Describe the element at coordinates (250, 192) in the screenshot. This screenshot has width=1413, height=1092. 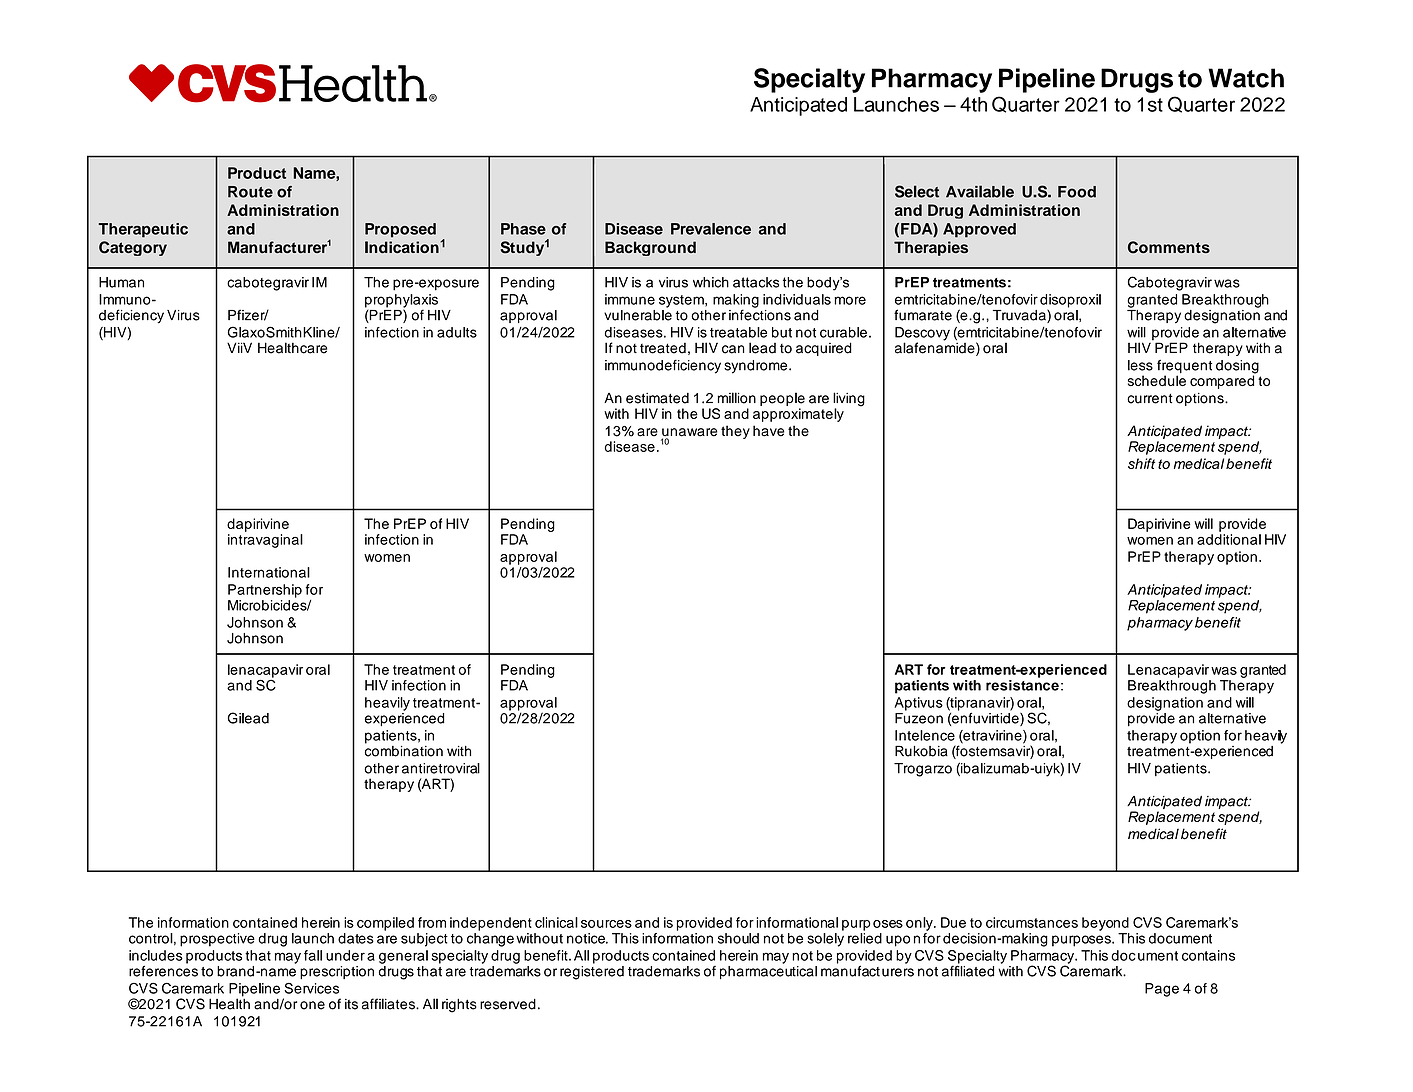
I see `Route` at that location.
